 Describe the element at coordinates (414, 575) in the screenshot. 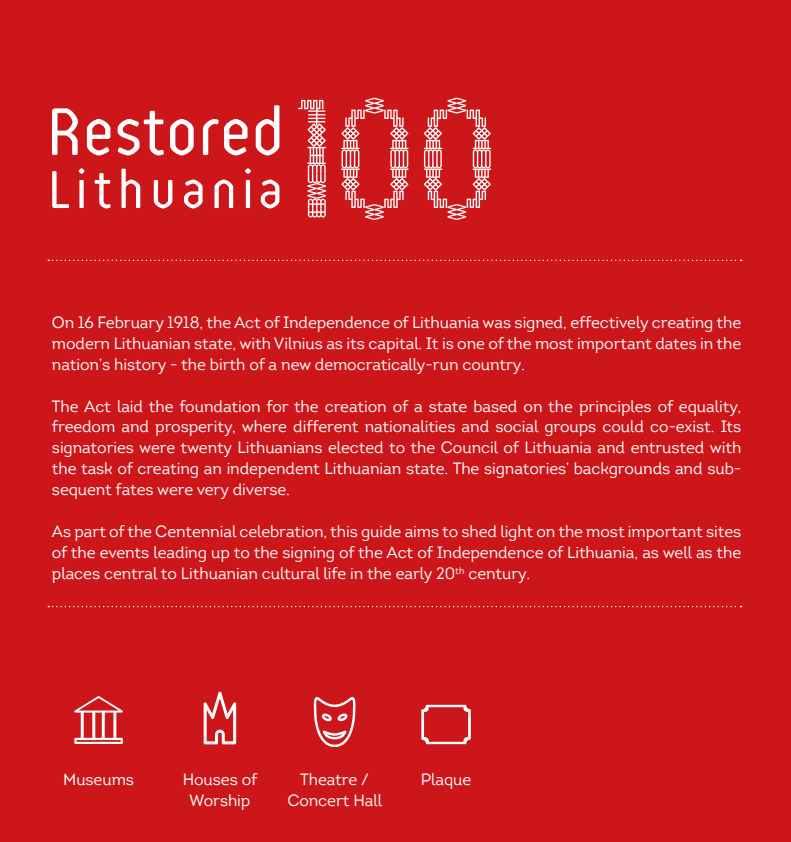

I see `early` at that location.
